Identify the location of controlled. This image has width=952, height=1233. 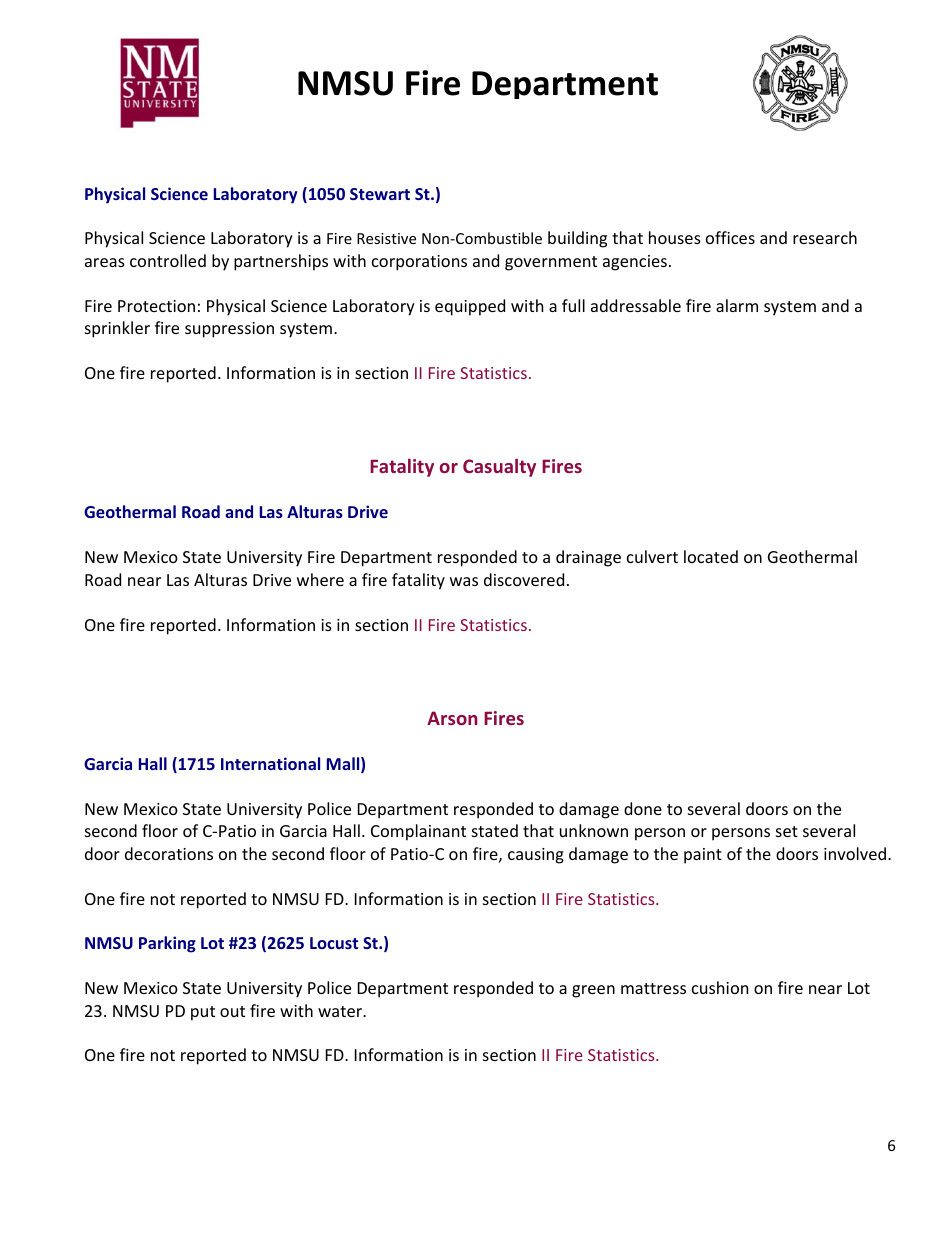
(168, 260).
